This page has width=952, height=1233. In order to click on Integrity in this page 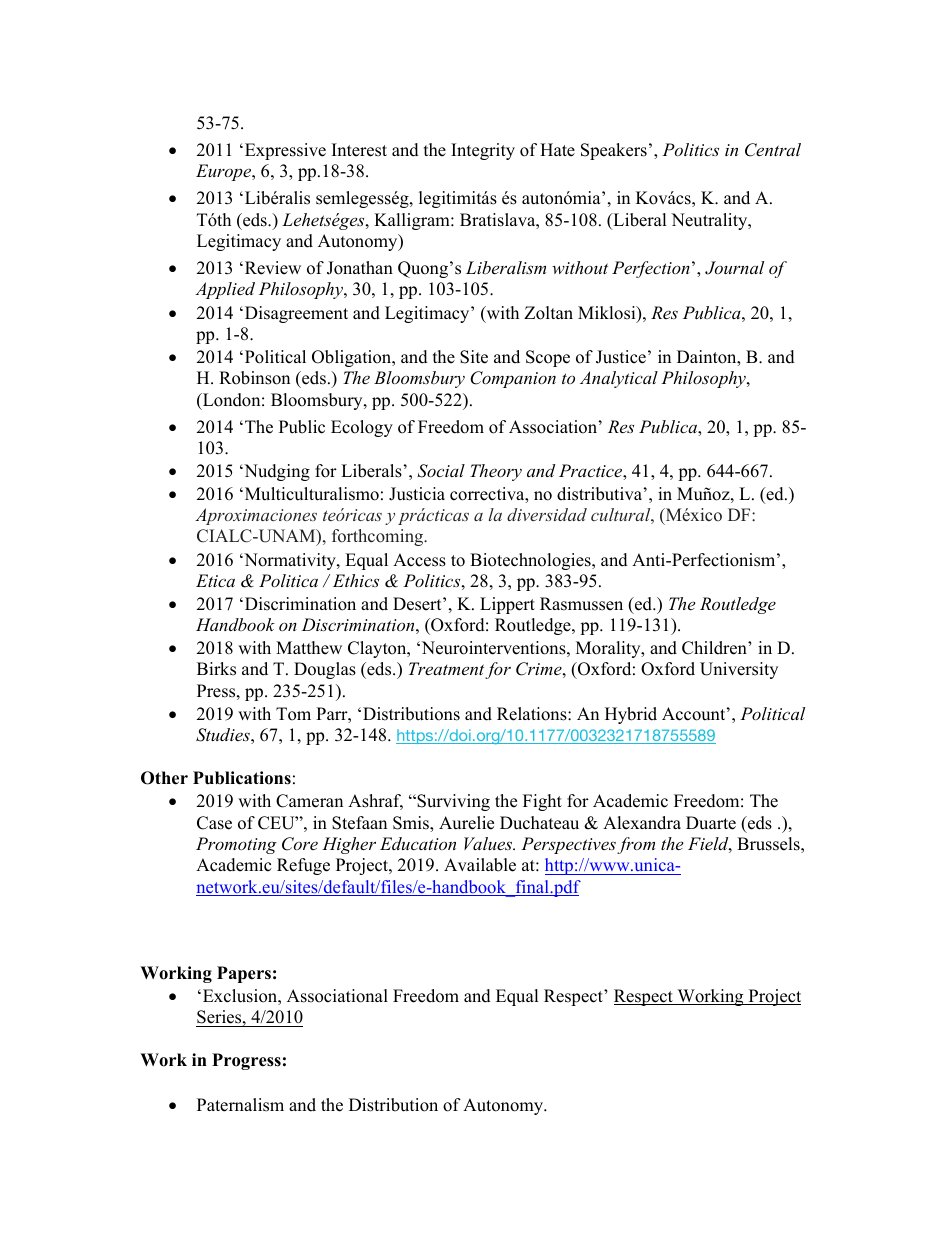, I will do `click(483, 151)`.
